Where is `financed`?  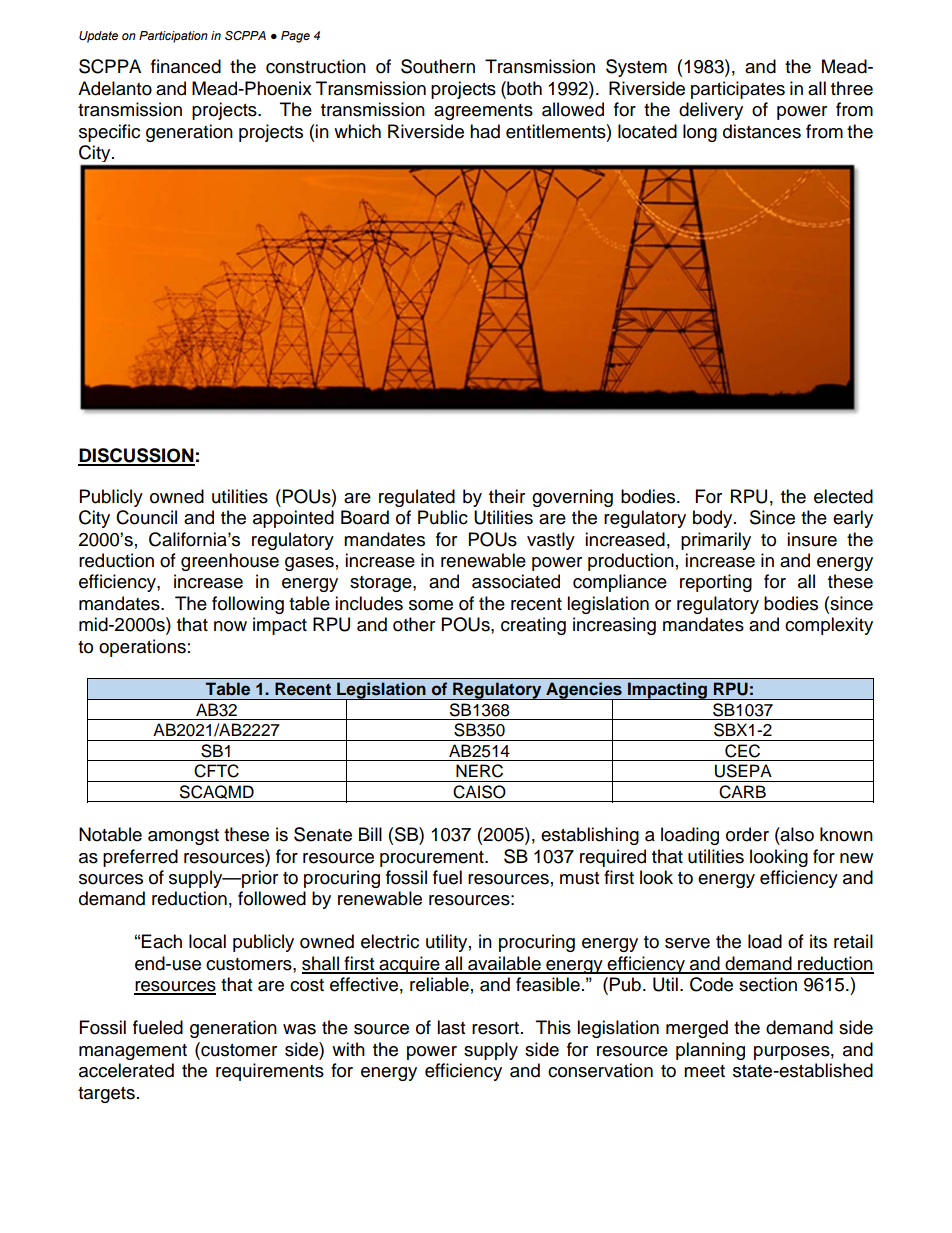 financed is located at coordinates (186, 66).
